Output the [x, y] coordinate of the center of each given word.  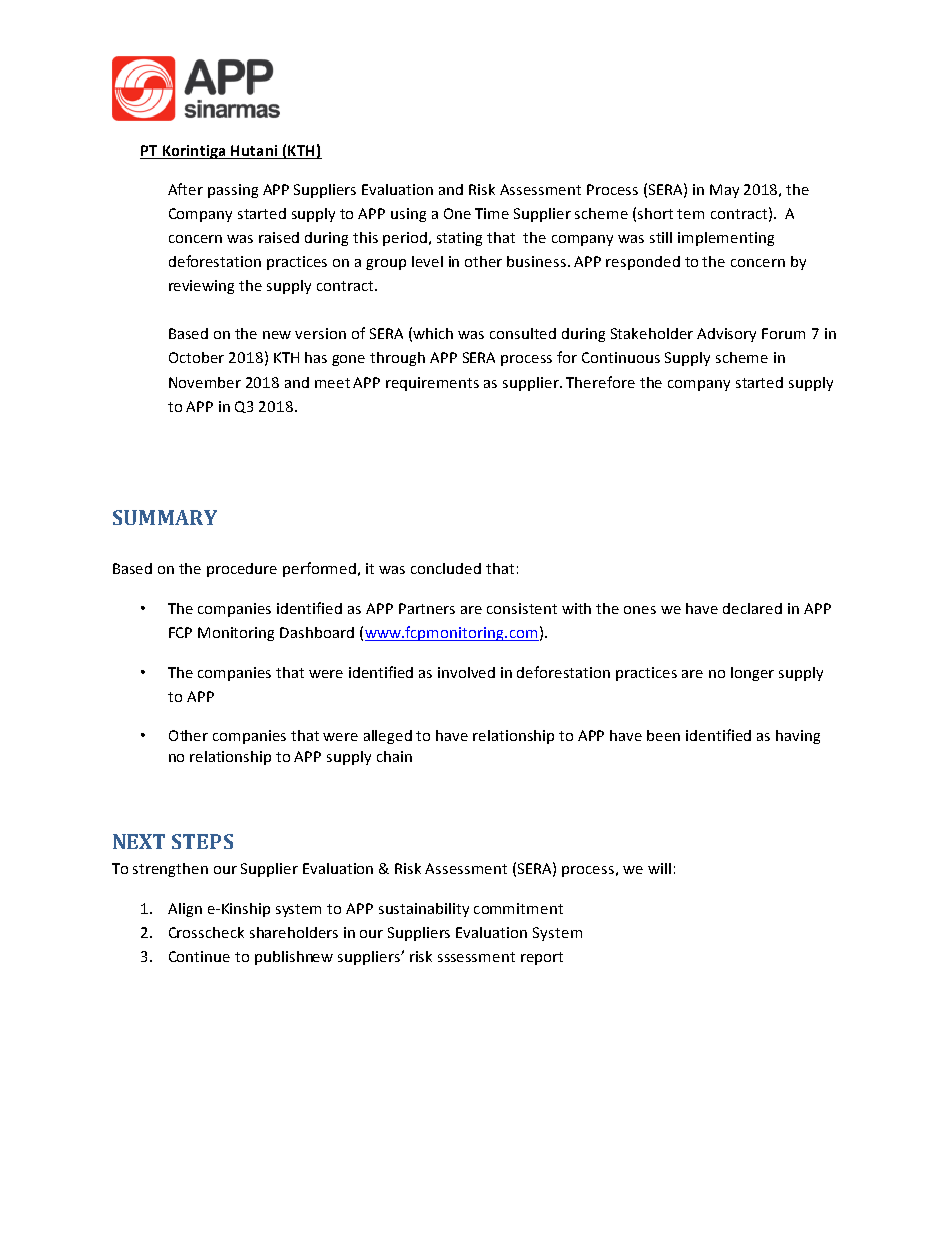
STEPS [202, 841]
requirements [432, 384]
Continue [199, 956]
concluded [446, 568]
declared [752, 608]
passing [233, 191]
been [663, 735]
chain [394, 756]
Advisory [726, 335]
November [205, 382]
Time [492, 213]
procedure [242, 570]
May [724, 191]
